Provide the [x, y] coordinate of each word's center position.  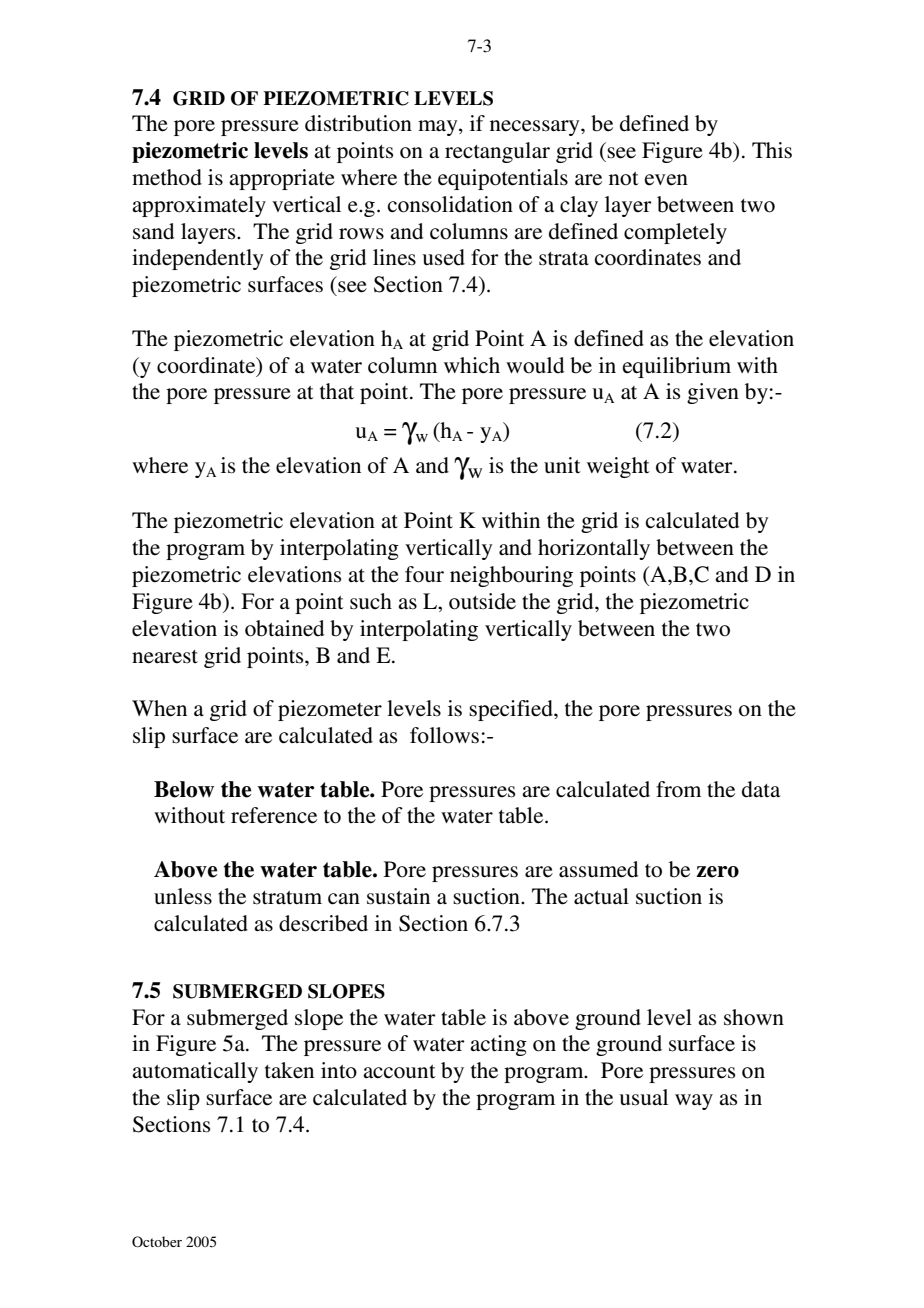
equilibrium [677, 367]
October [157, 1242]
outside [482, 601]
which [472, 365]
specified [512, 710]
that [337, 391]
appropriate [282, 179]
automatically [195, 1072]
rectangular [497, 152]
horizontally [594, 549]
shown [754, 1017]
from [678, 789]
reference [274, 815]
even [666, 180]
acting [498, 1045]
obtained [284, 628]
